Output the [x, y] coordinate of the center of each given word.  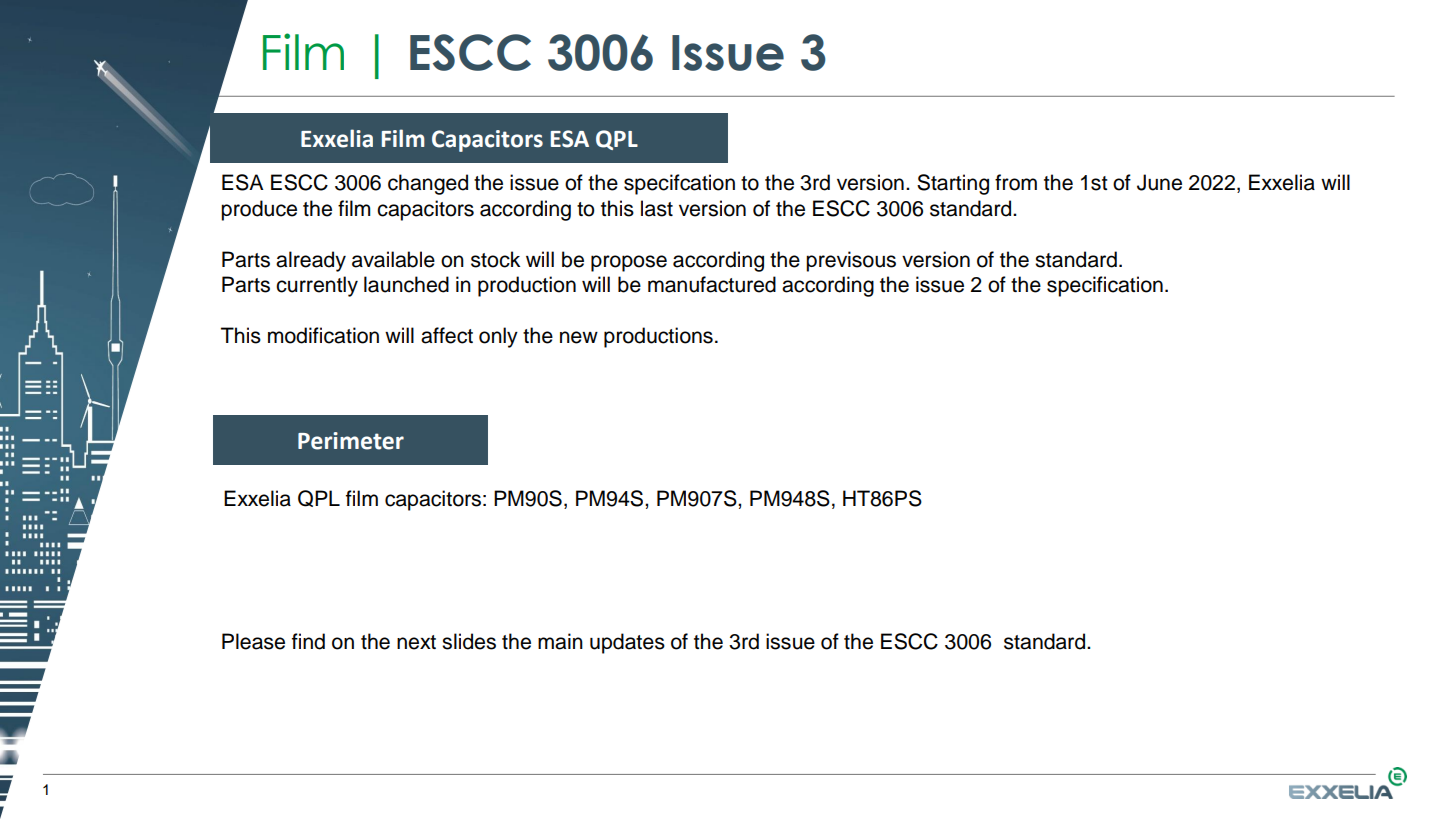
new [579, 337]
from [1016, 182]
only [498, 337]
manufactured [712, 284]
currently [317, 286]
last [657, 208]
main [560, 641]
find [308, 641]
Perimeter [351, 441]
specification [1105, 286]
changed [428, 184]
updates [627, 643]
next [416, 642]
